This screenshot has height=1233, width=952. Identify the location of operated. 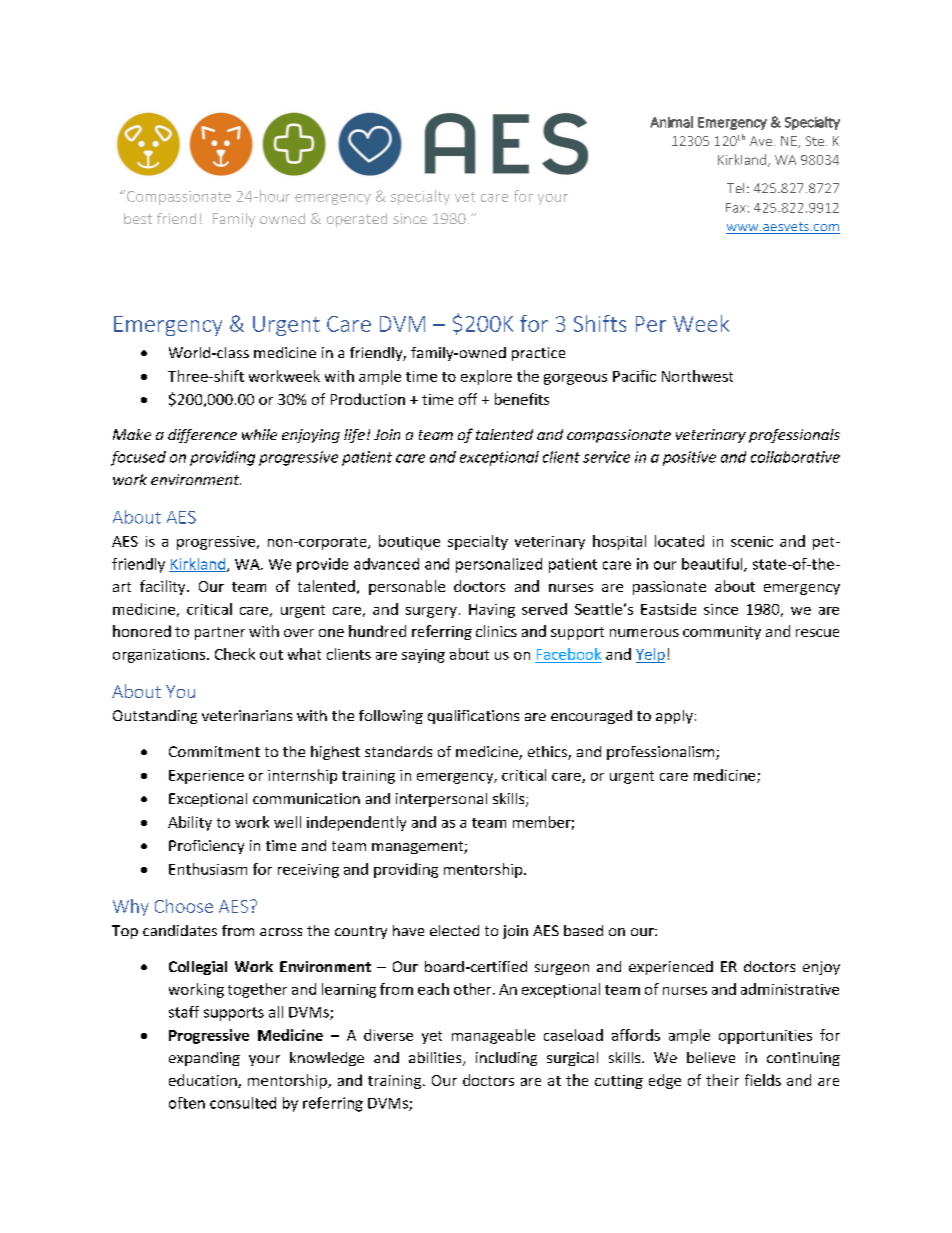
(357, 220).
